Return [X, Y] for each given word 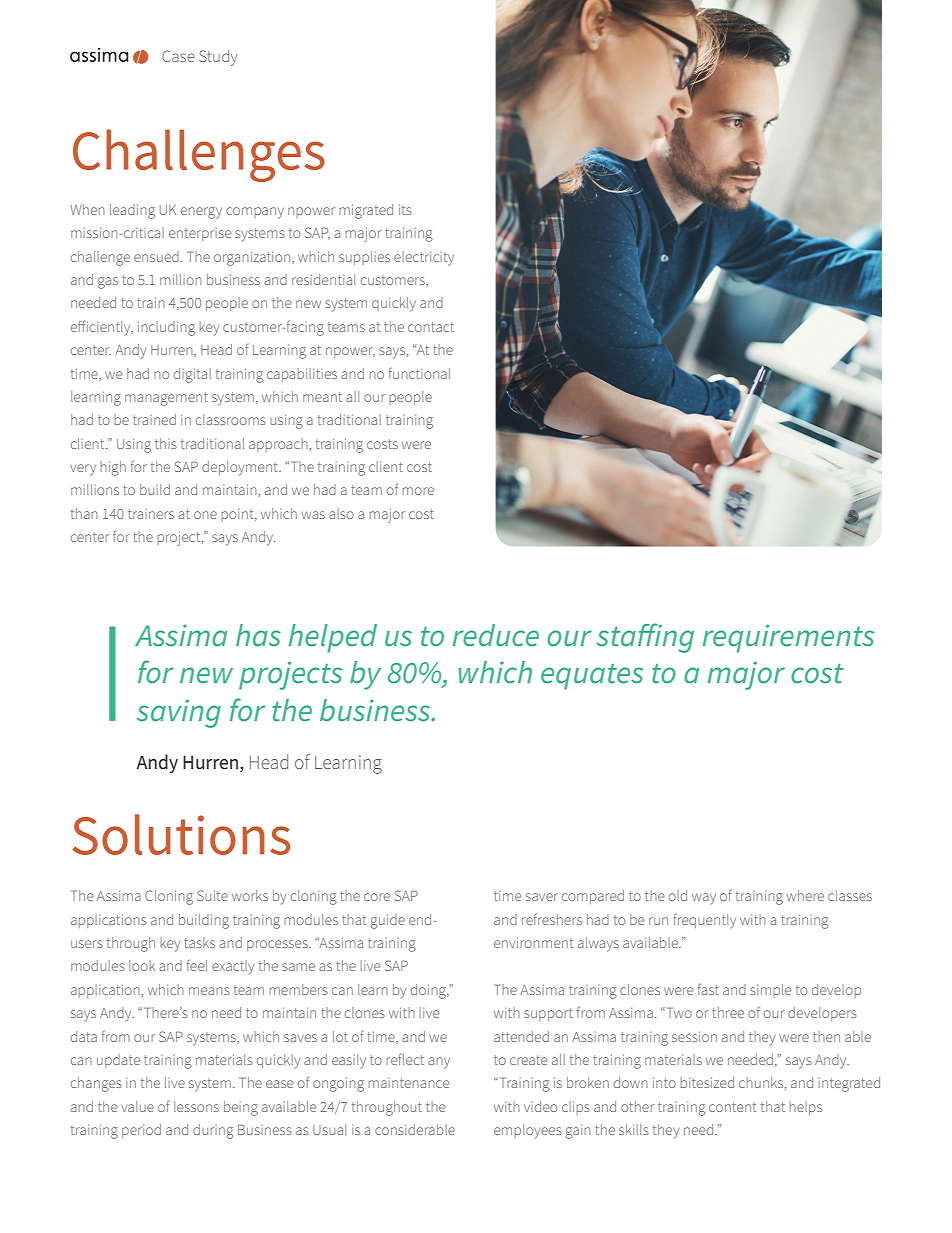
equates [592, 677]
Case [178, 56]
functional [419, 373]
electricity [424, 258]
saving [179, 713]
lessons [196, 1106]
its [405, 209]
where [805, 895]
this [166, 443]
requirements [788, 638]
